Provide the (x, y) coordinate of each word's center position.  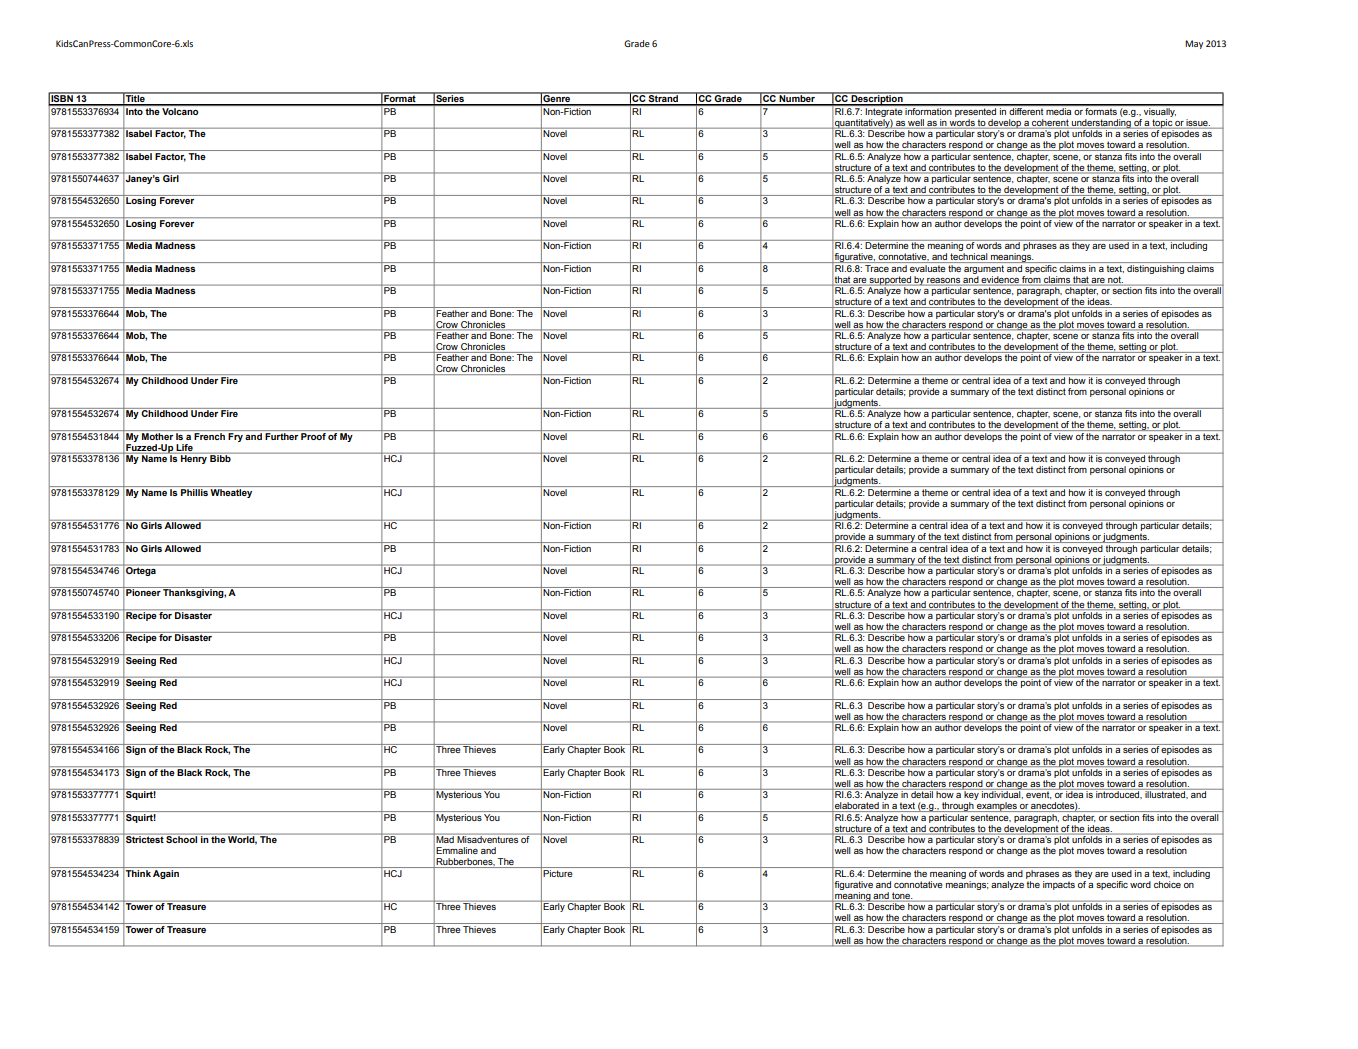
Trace (877, 267)
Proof (313, 435)
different (1026, 110)
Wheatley (232, 492)
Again (166, 873)
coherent (1050, 122)
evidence (1000, 280)
